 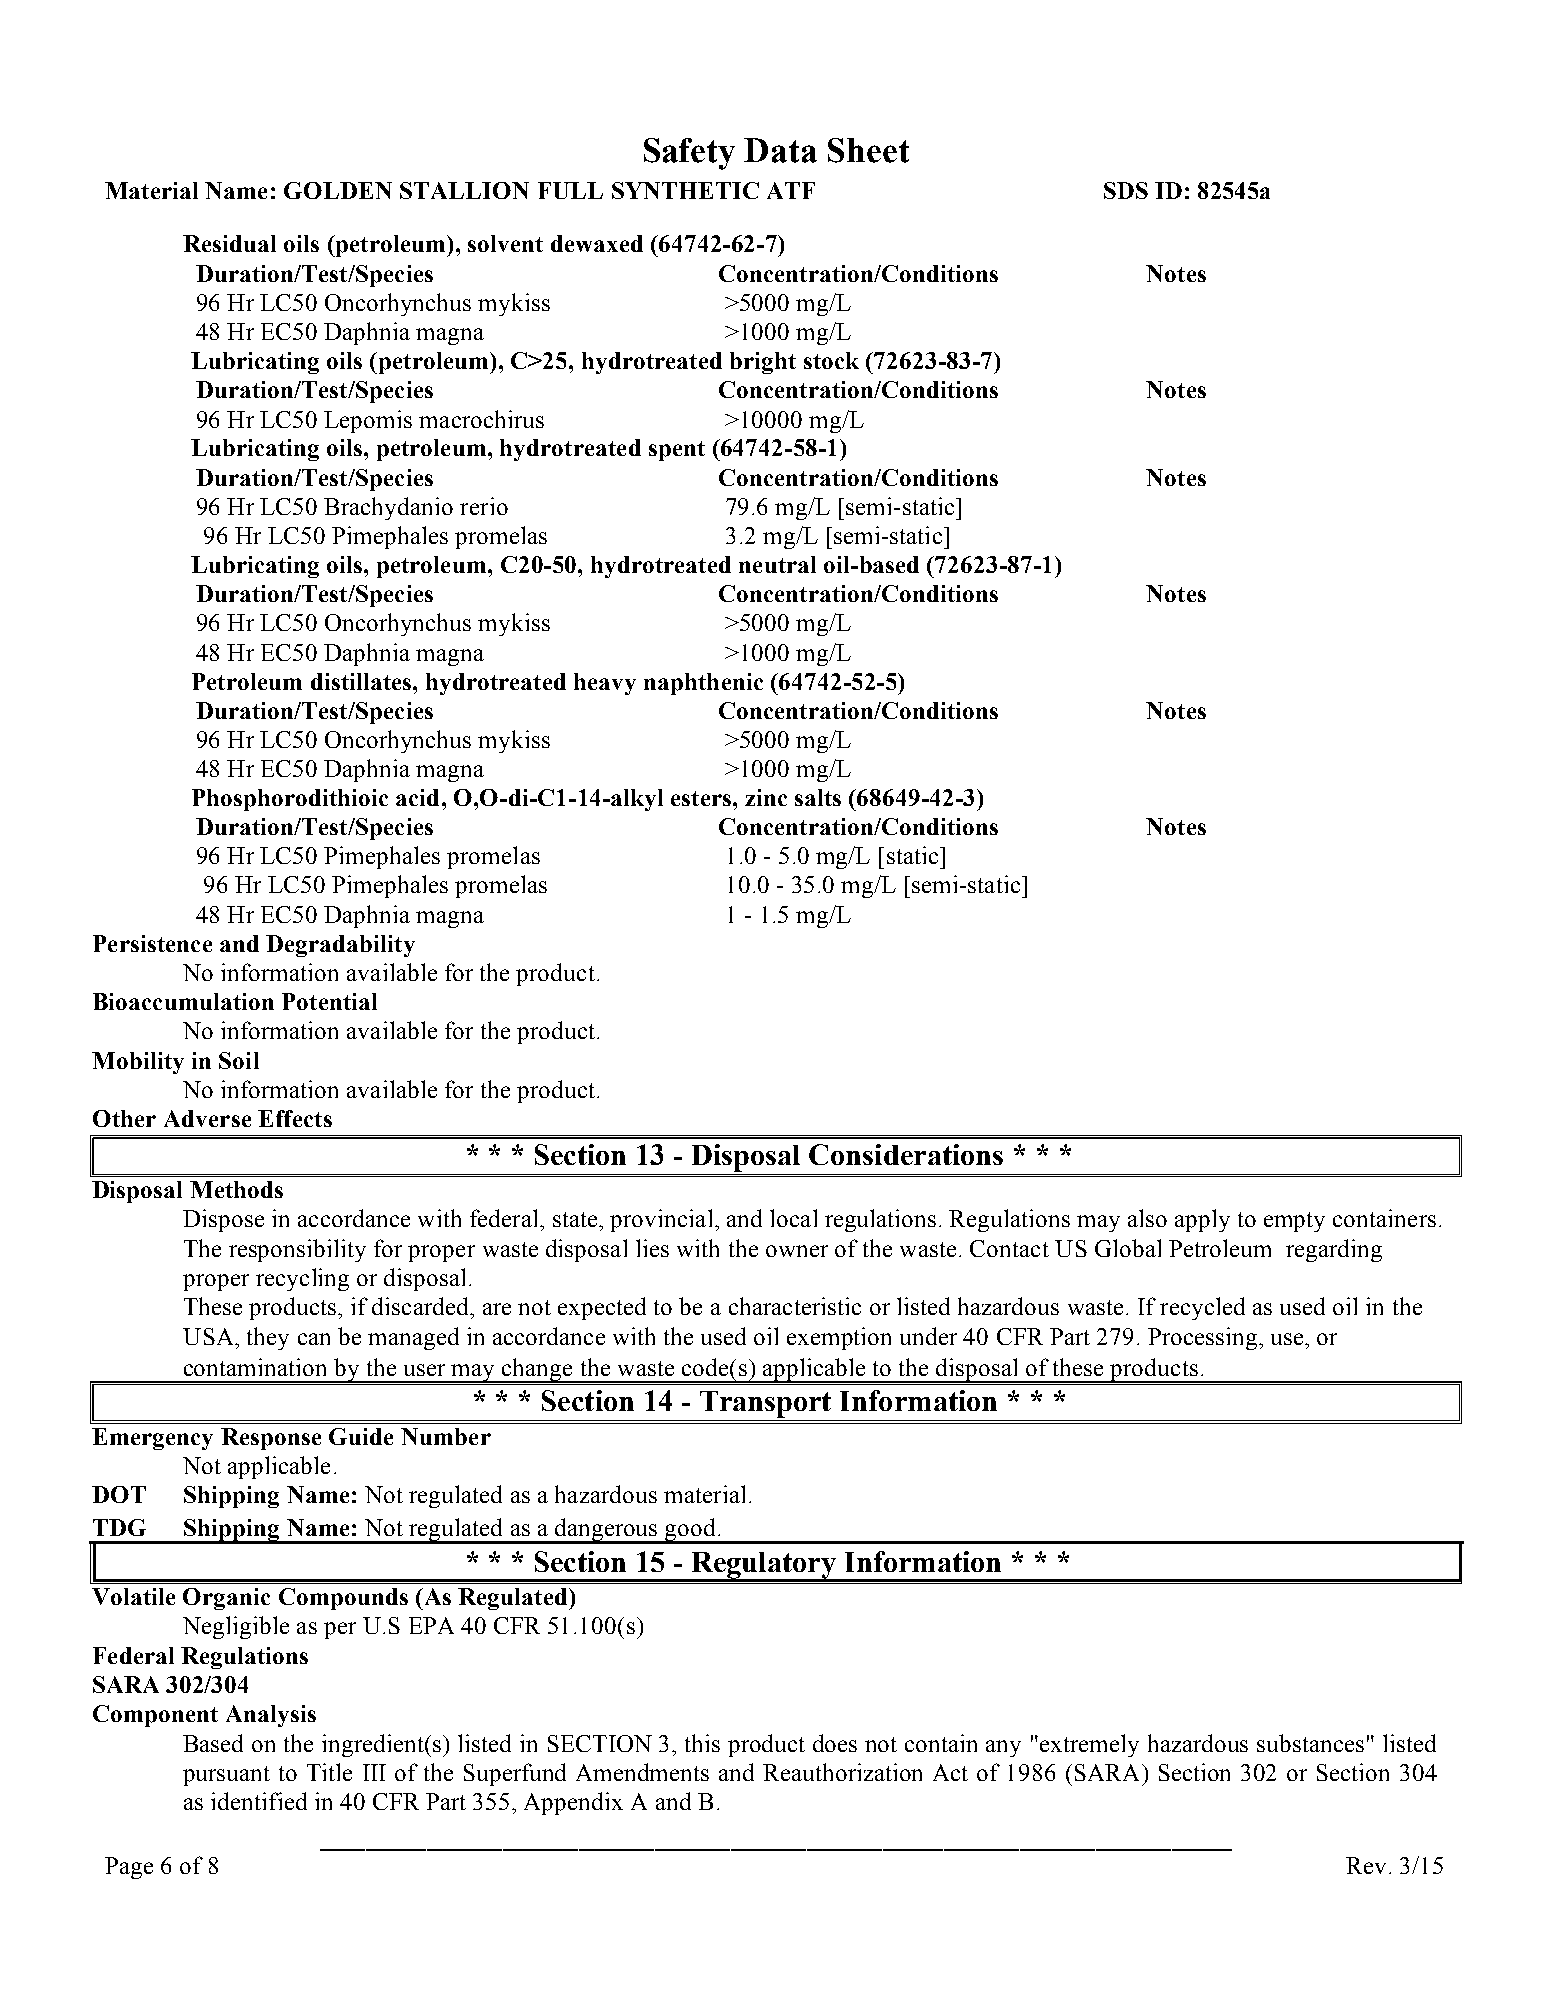 What do you see at coordinates (791, 190) in the screenshot?
I see `ATF` at bounding box center [791, 190].
